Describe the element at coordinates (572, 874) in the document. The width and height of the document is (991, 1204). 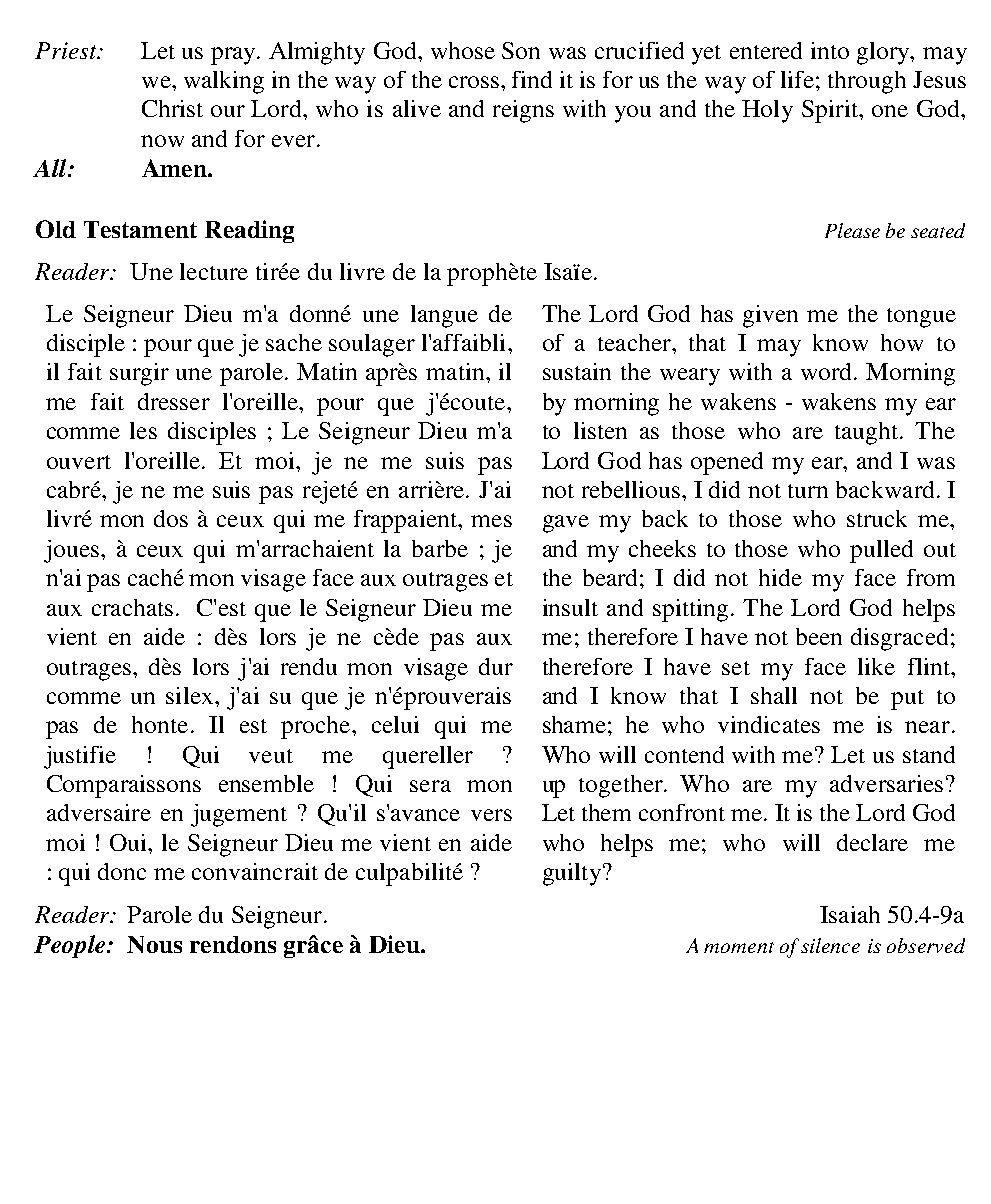
I see `guilty` at that location.
